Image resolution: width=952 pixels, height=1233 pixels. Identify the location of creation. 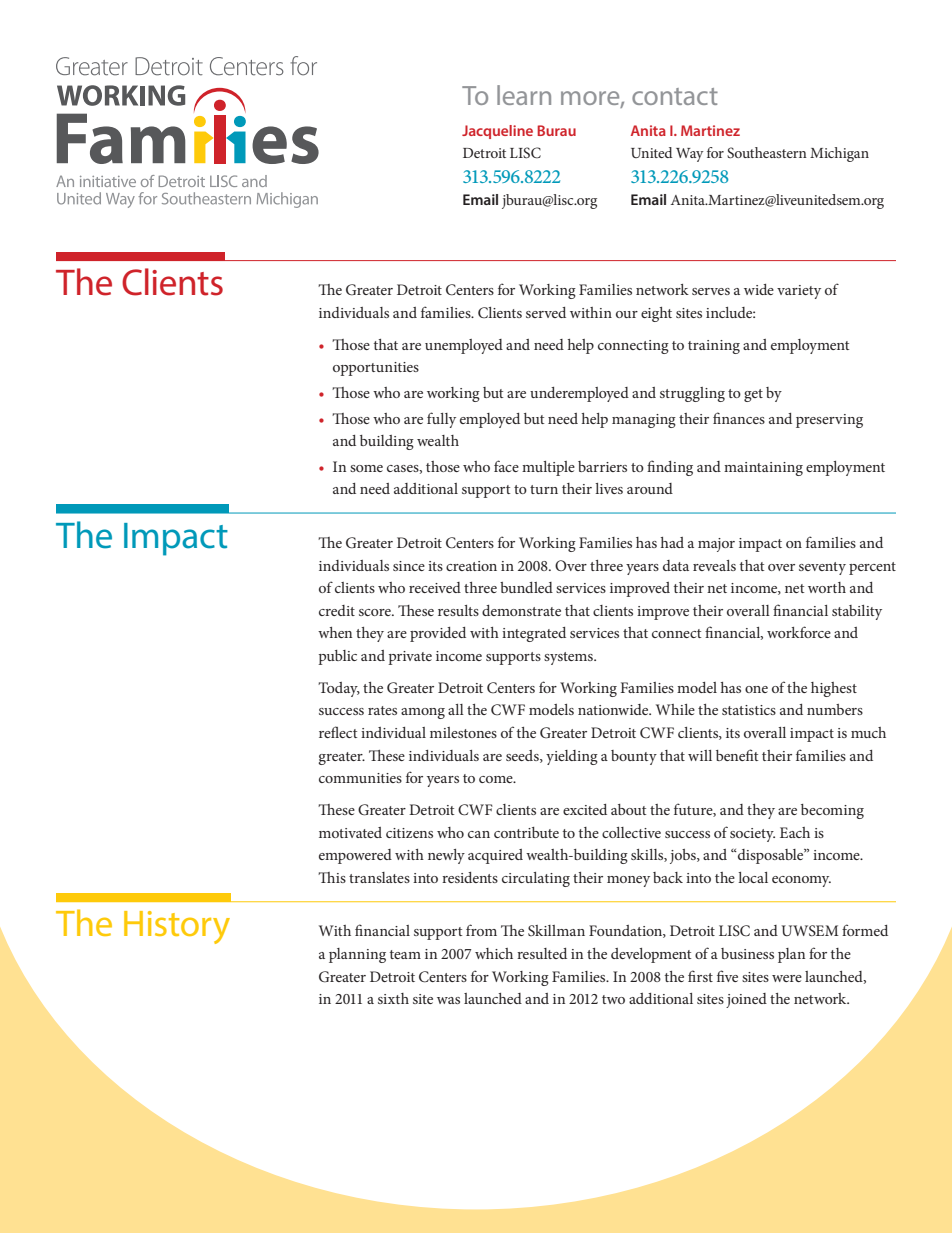
(471, 566).
